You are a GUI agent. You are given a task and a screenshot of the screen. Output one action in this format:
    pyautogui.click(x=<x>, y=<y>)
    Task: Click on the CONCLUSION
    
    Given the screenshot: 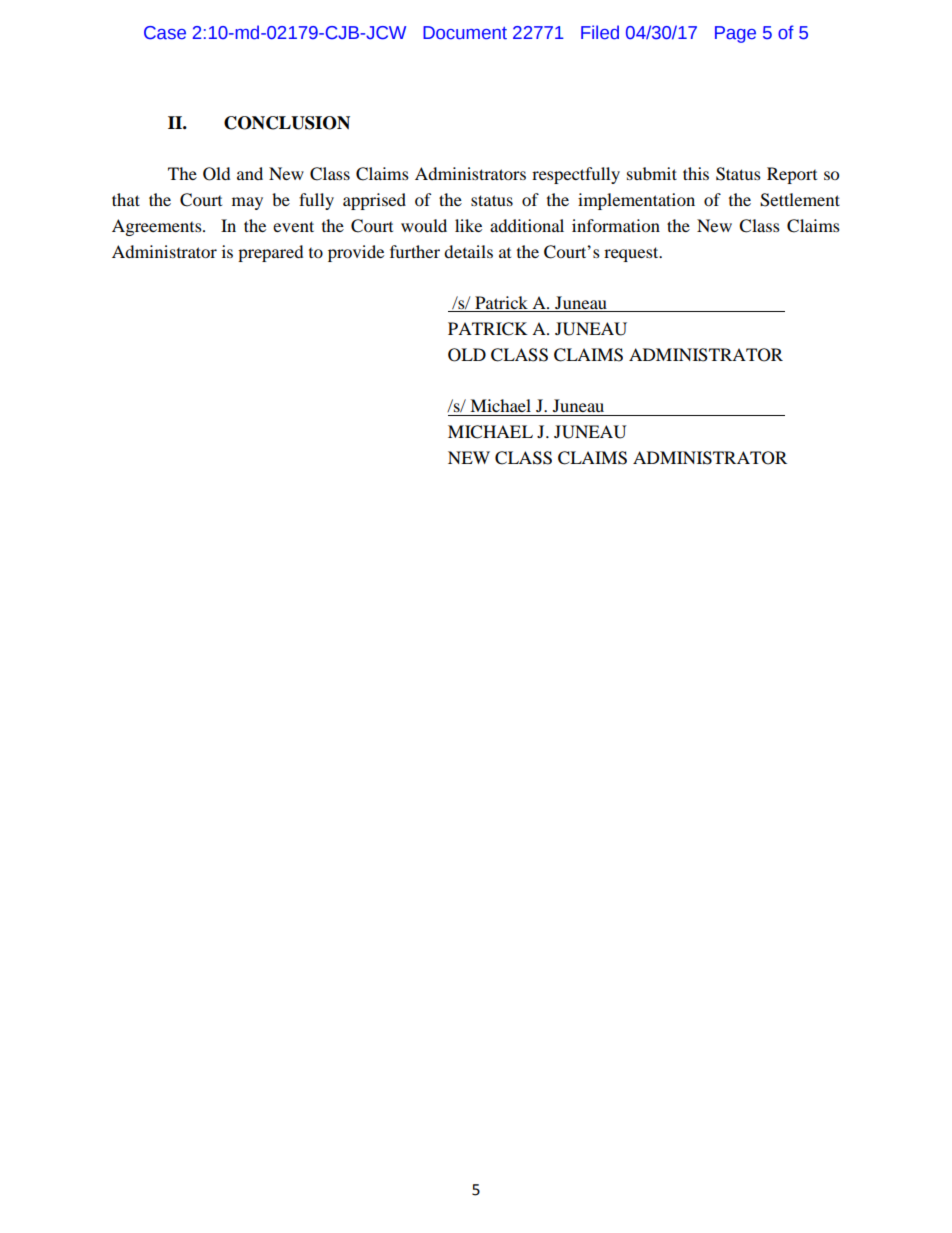 What is the action you would take?
    pyautogui.click(x=287, y=123)
